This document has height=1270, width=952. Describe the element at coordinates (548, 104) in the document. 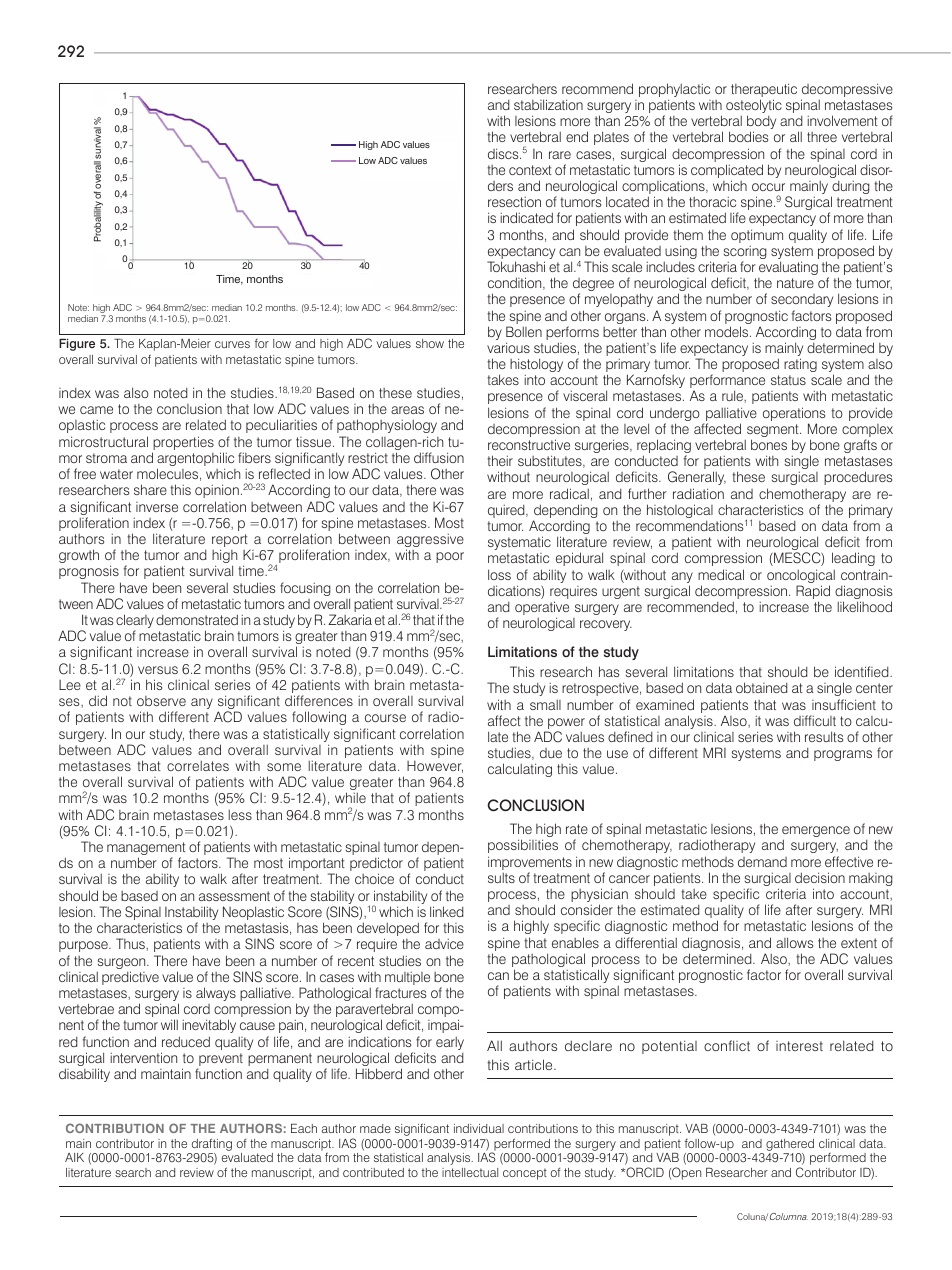

I see `stabilization` at that location.
